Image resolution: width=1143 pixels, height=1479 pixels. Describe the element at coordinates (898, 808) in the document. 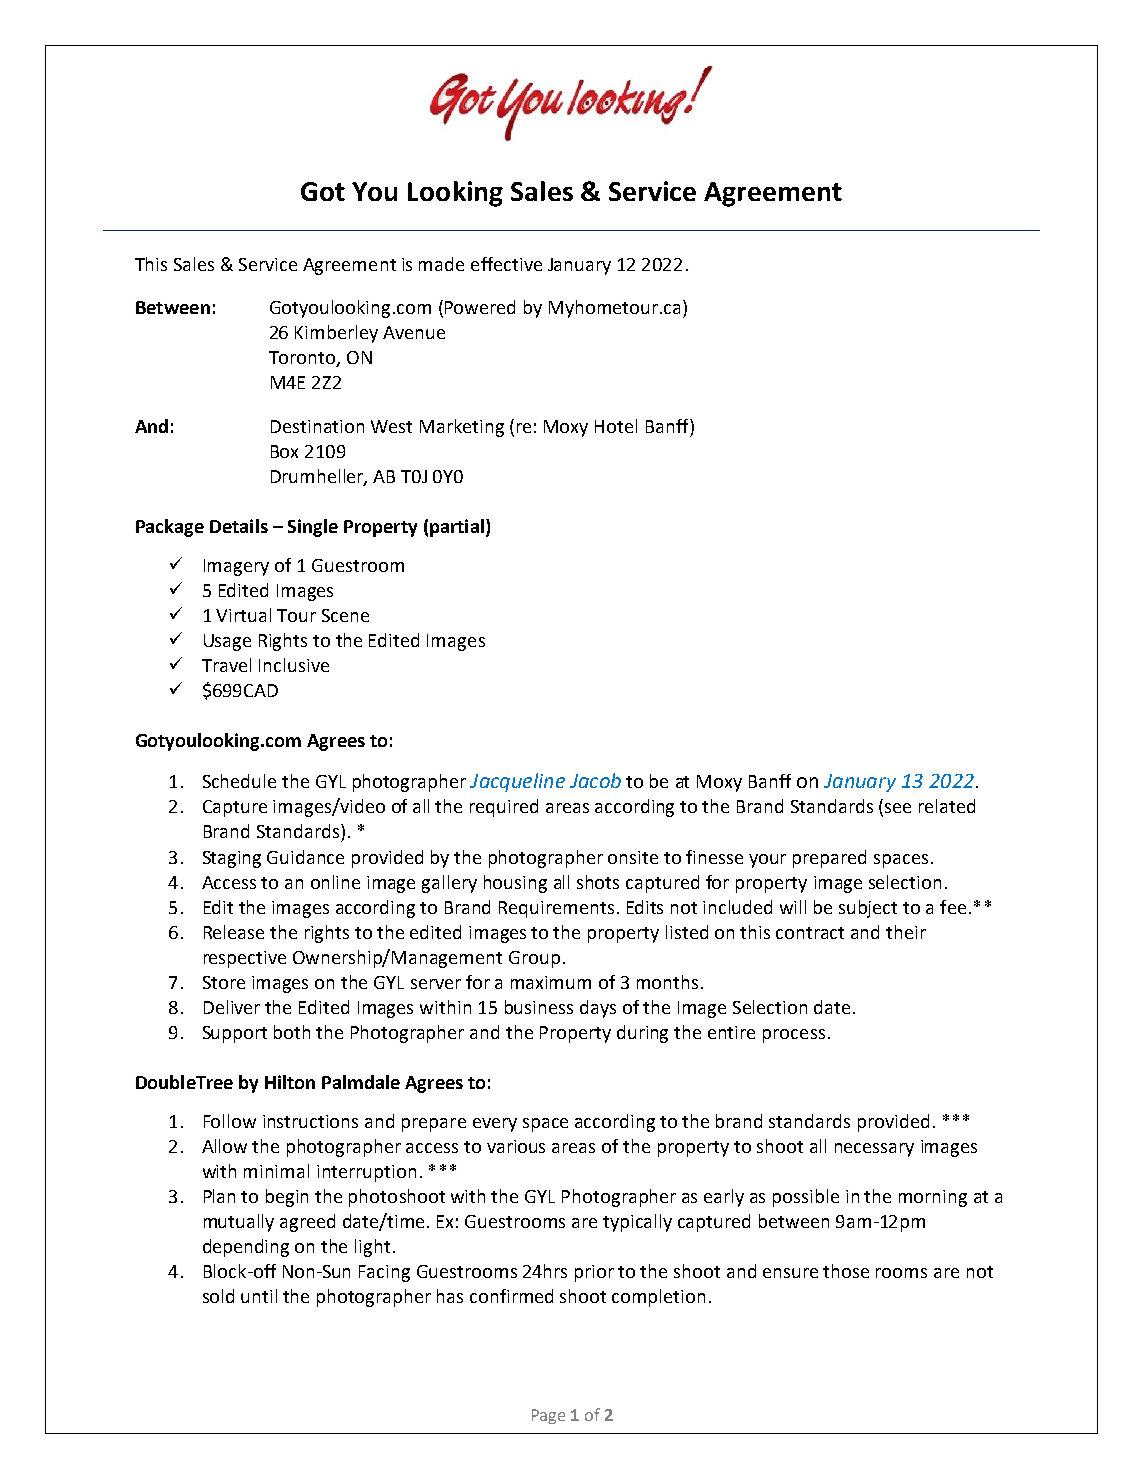

I see `see` at that location.
